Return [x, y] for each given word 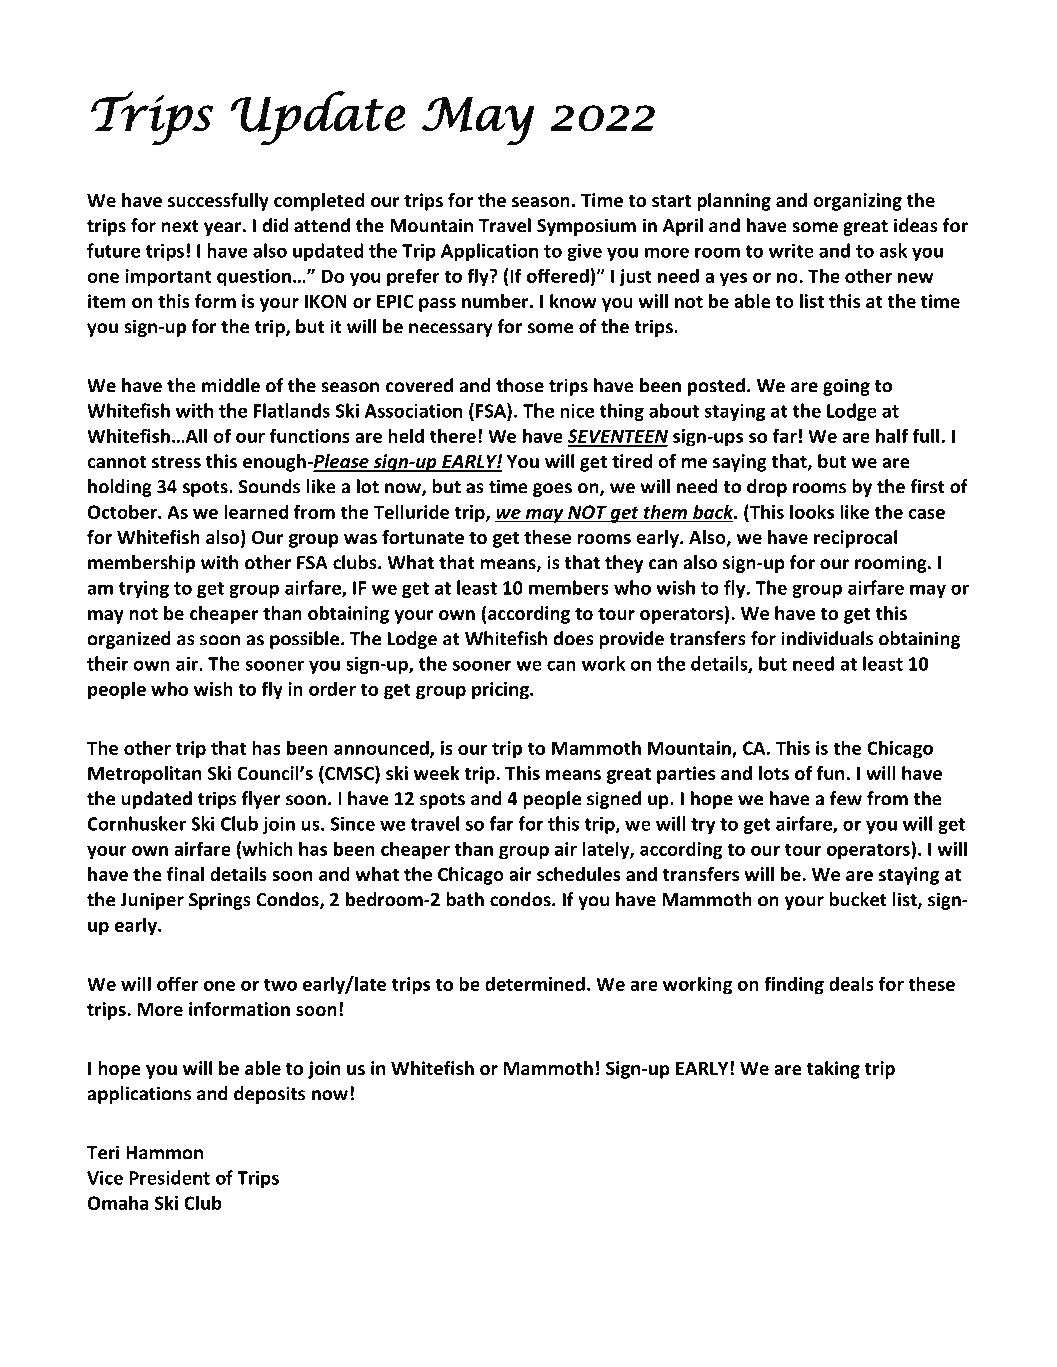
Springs [220, 901]
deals [851, 983]
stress [176, 462]
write [791, 250]
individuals [827, 638]
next [180, 226]
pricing [501, 691]
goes [552, 490]
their [107, 663]
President [169, 1177]
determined [535, 983]
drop [767, 488]
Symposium [586, 227]
